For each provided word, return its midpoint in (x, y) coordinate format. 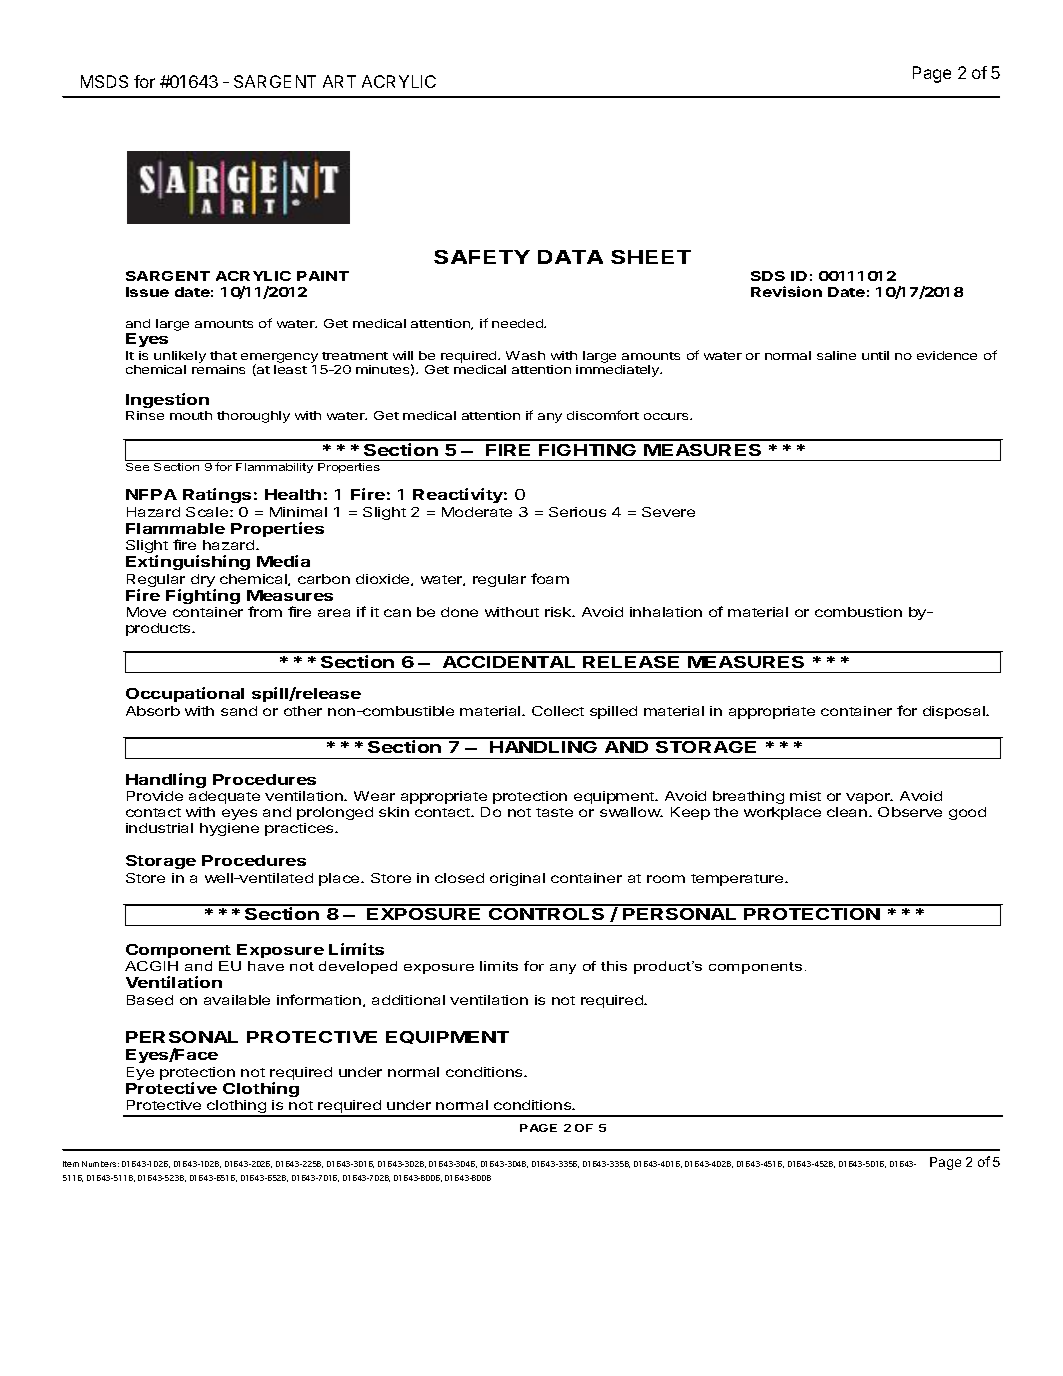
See (137, 467)
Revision (786, 291)
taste (554, 812)
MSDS (104, 81)
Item (71, 1164)
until (875, 355)
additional (408, 1000)
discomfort (603, 415)
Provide (155, 796)
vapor (869, 798)
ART (339, 81)
